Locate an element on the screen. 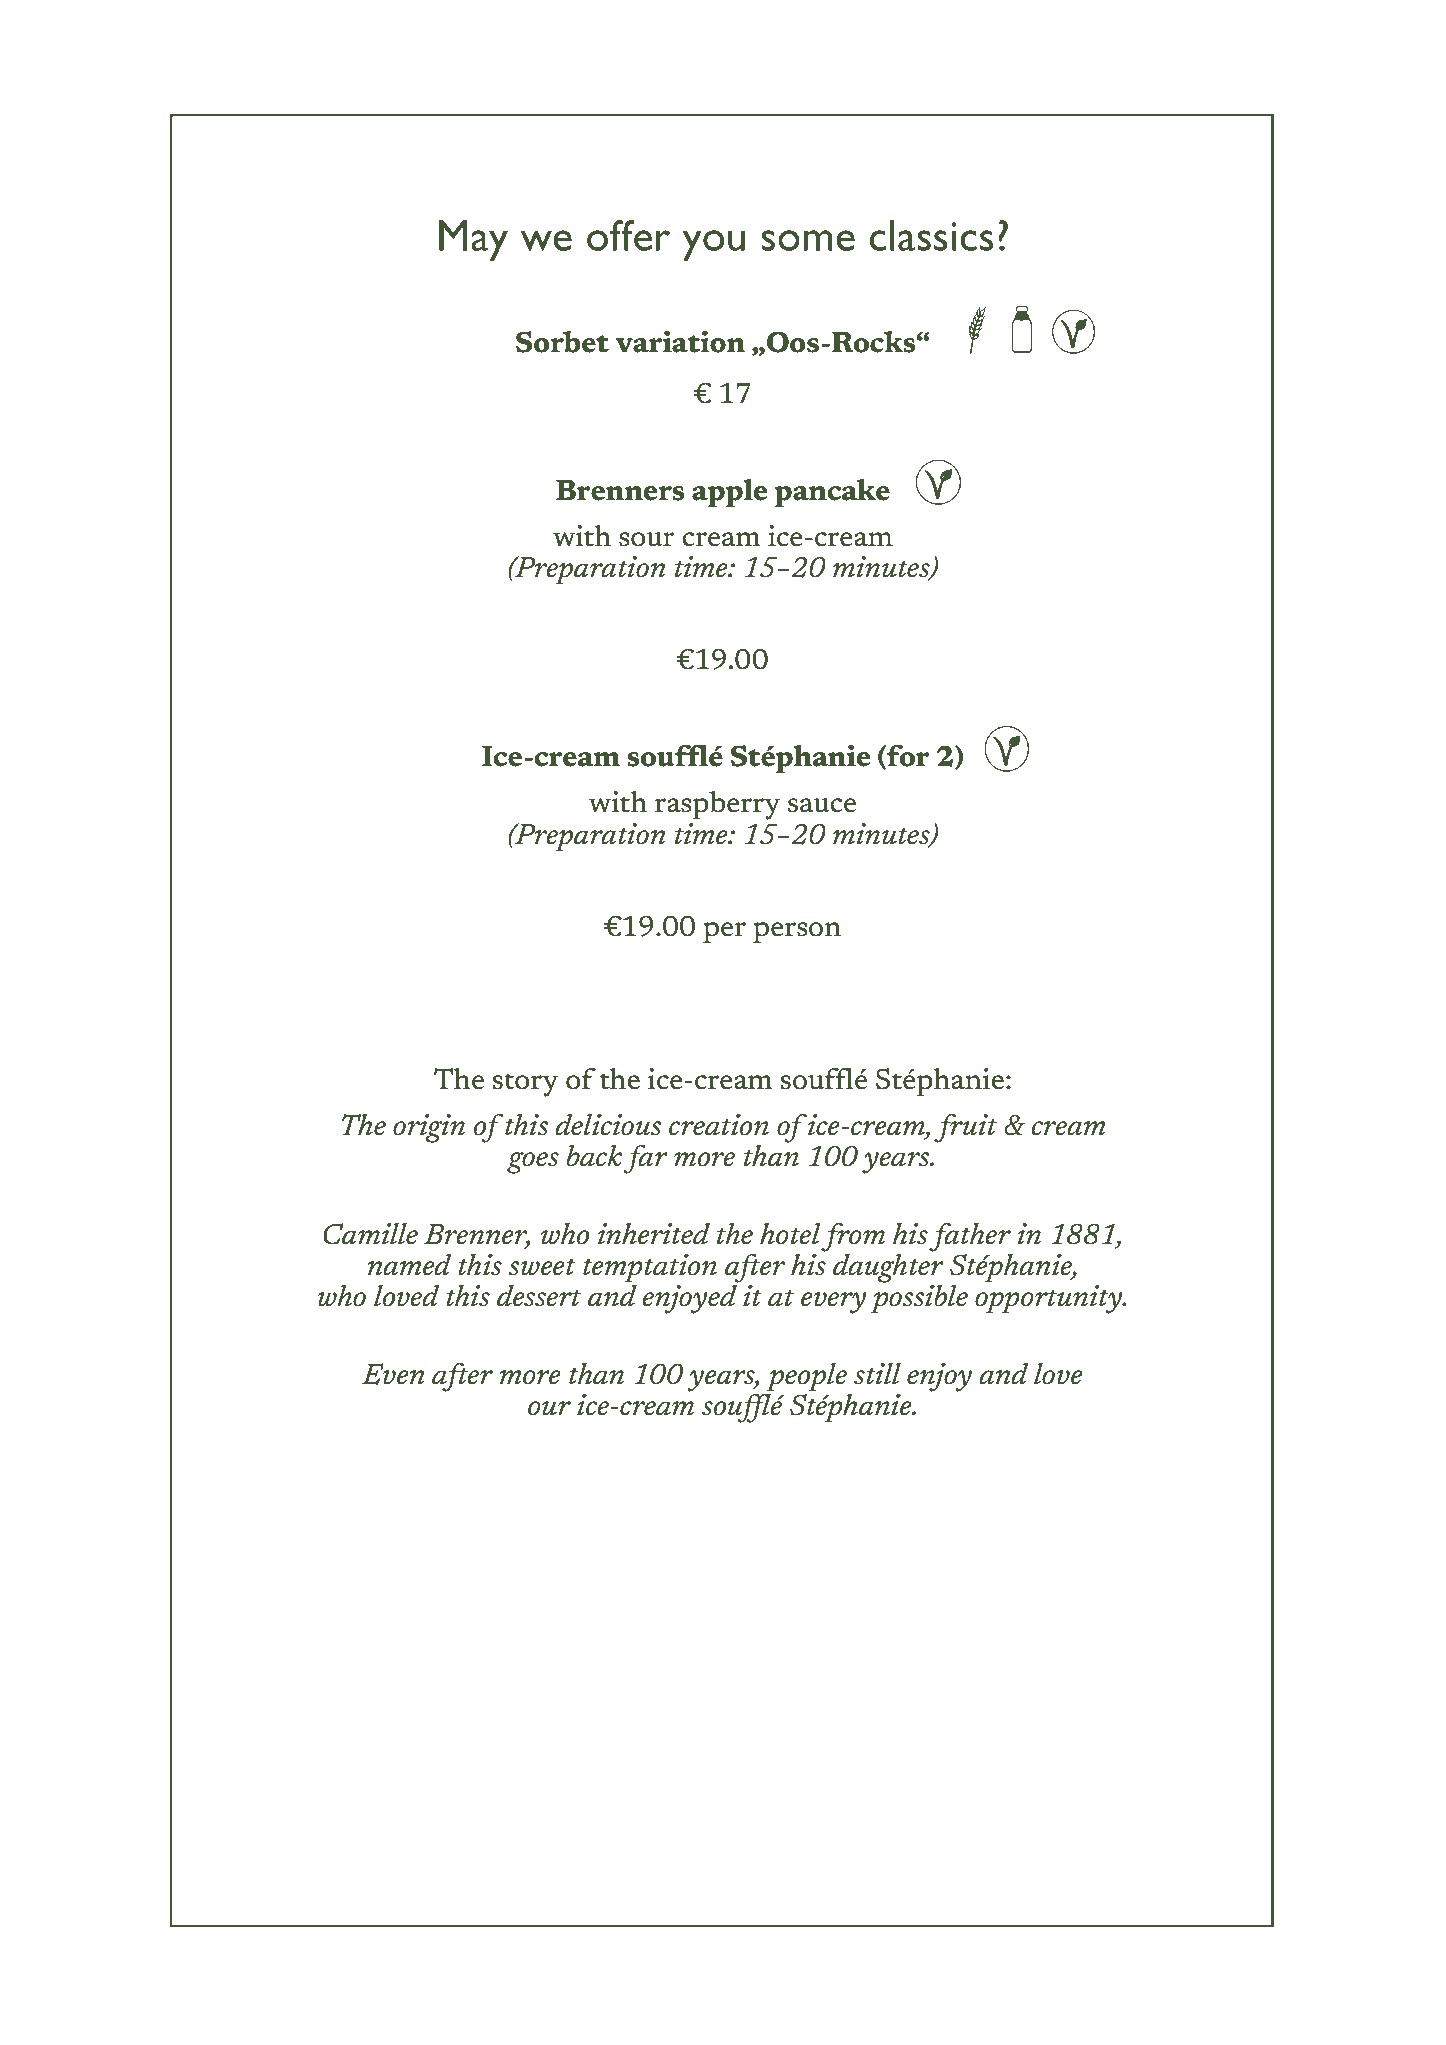 The image size is (1446, 2045). Sorbet is located at coordinates (562, 342).
